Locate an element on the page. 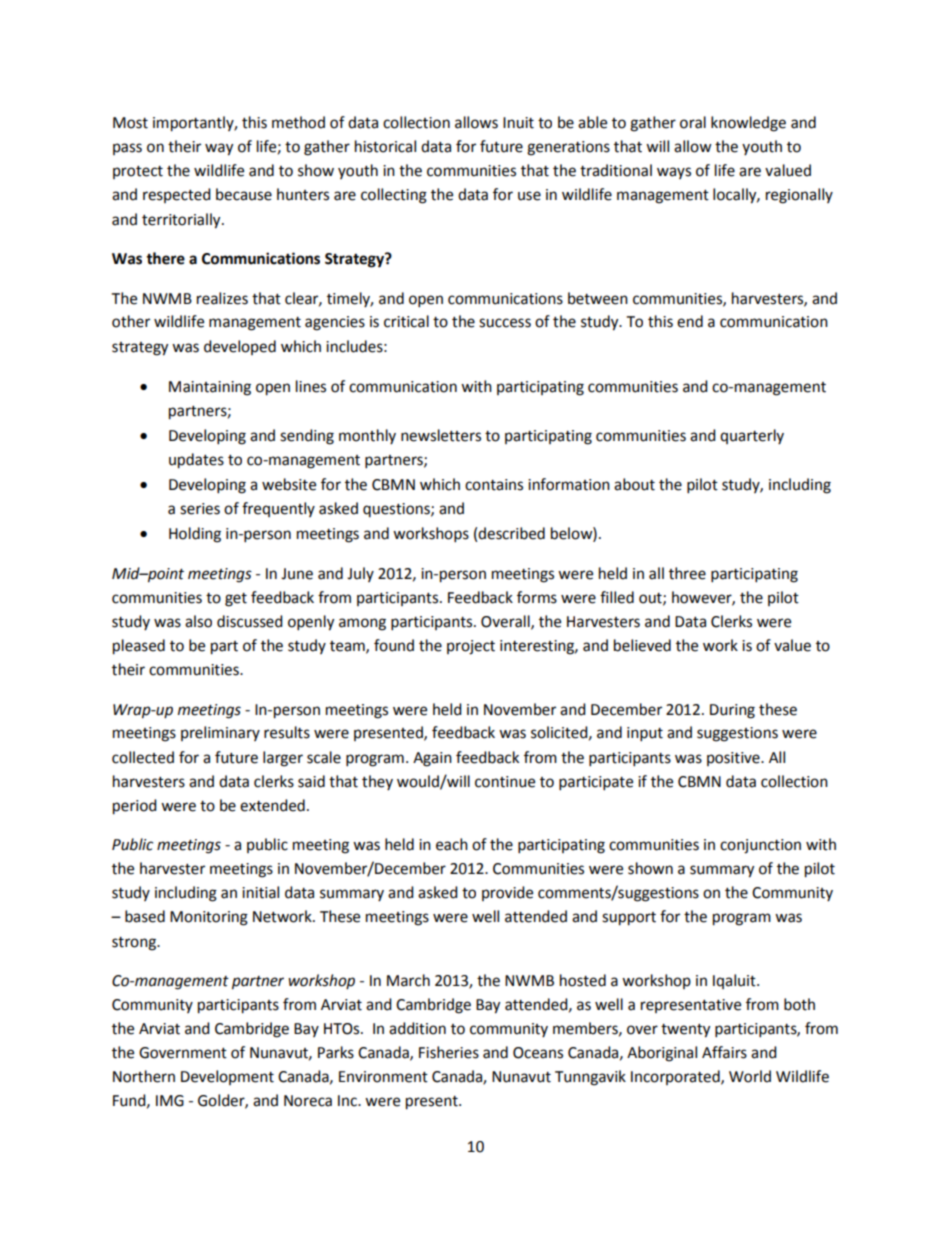 This document has height=1233, width=952. oral is located at coordinates (693, 122).
